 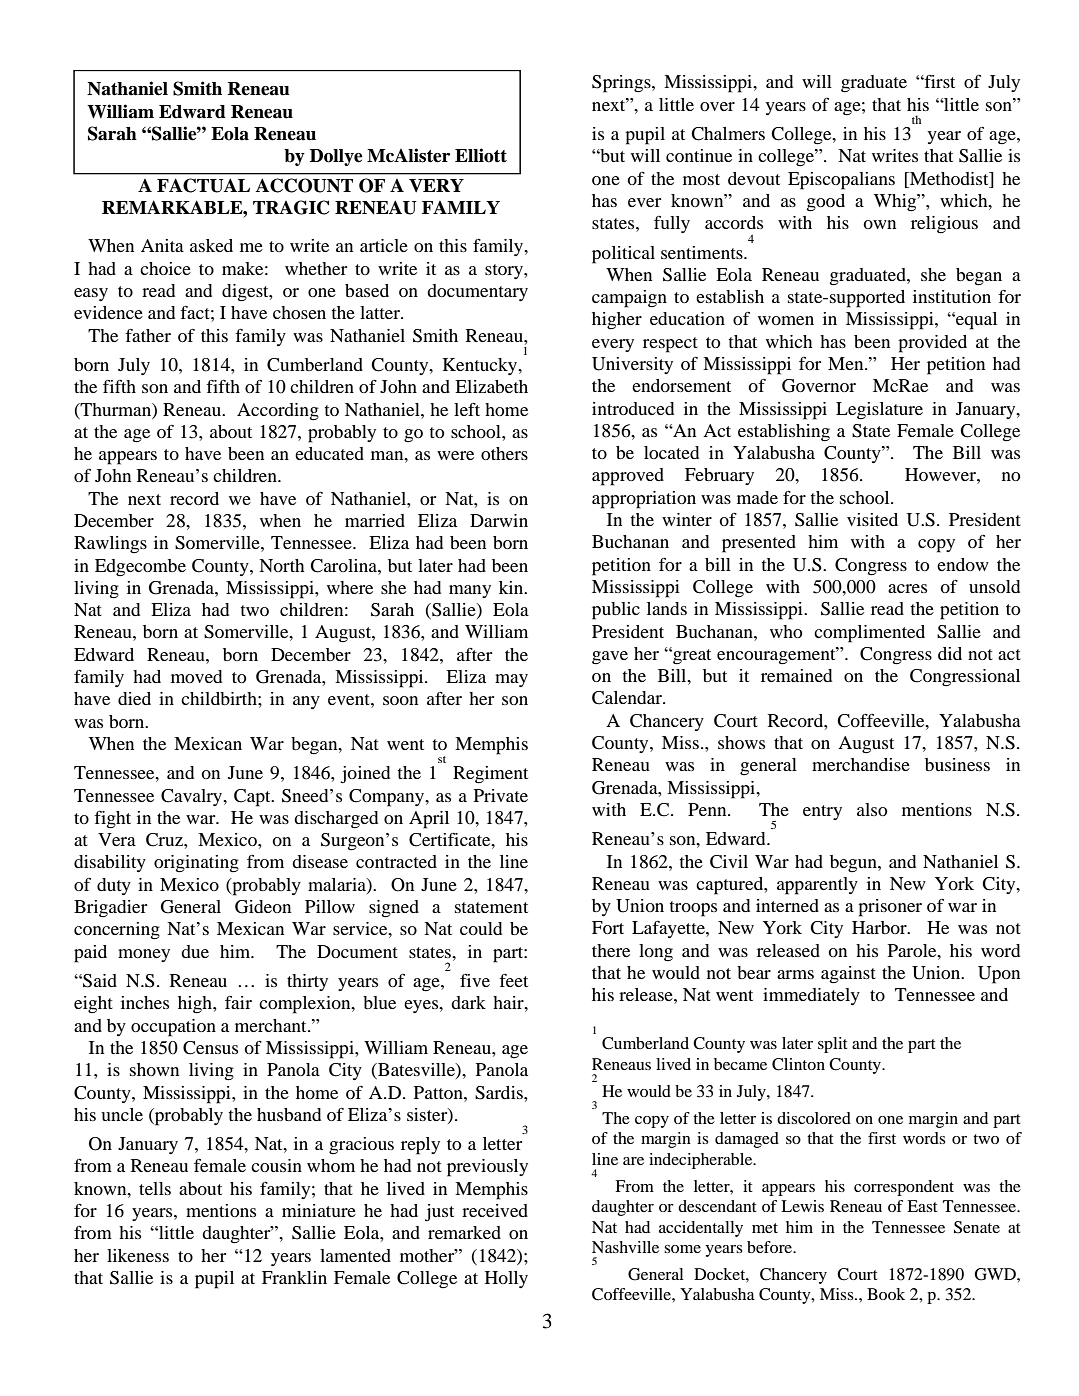 I want to click on ACCOUNT, so click(x=304, y=185).
